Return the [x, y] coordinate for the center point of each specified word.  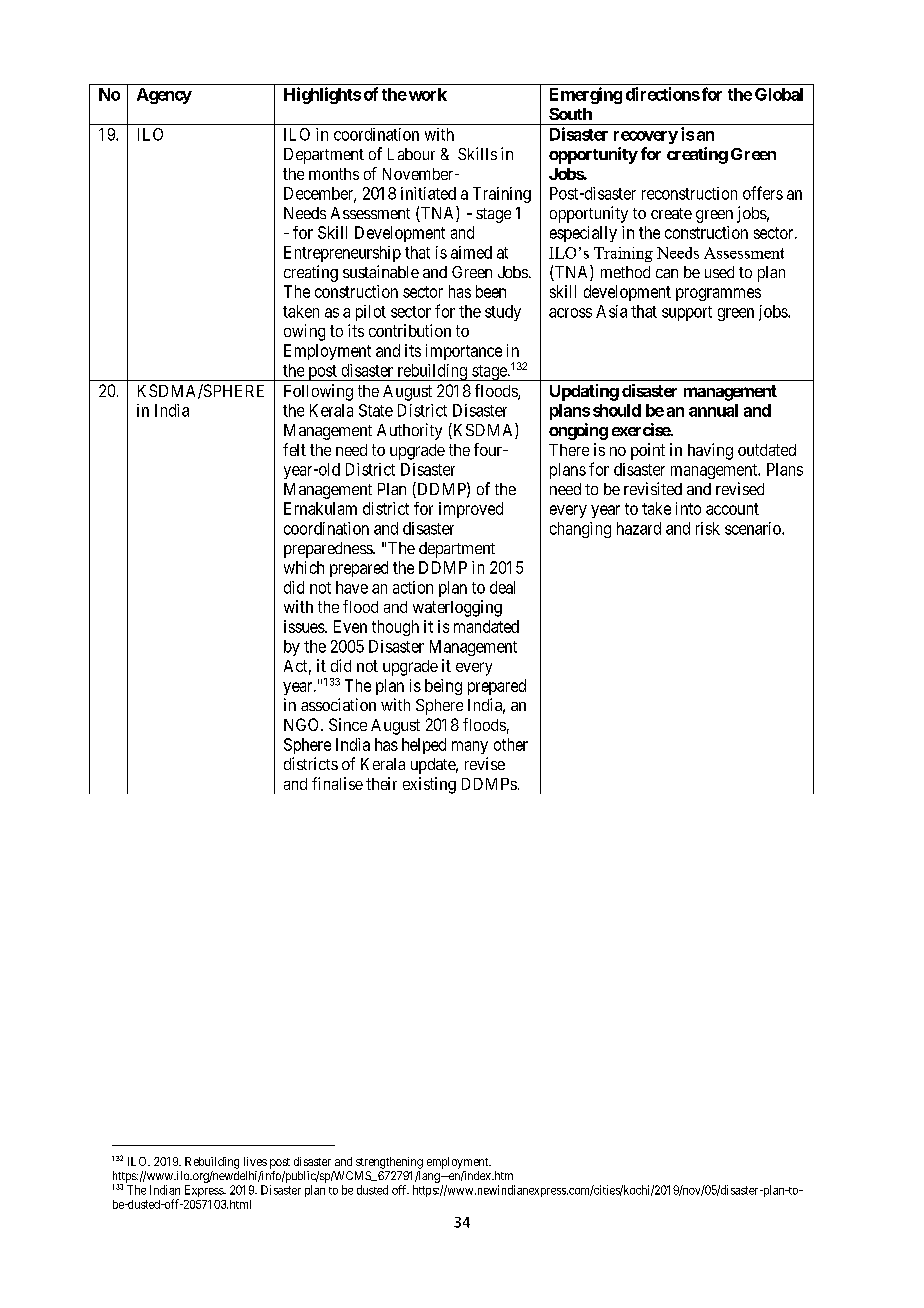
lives [255, 1161]
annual [713, 410]
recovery [646, 137]
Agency [164, 96]
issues [305, 626]
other [511, 744]
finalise [337, 783]
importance [464, 352]
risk [708, 528]
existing [429, 785]
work [428, 94]
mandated [486, 626]
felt [294, 449]
